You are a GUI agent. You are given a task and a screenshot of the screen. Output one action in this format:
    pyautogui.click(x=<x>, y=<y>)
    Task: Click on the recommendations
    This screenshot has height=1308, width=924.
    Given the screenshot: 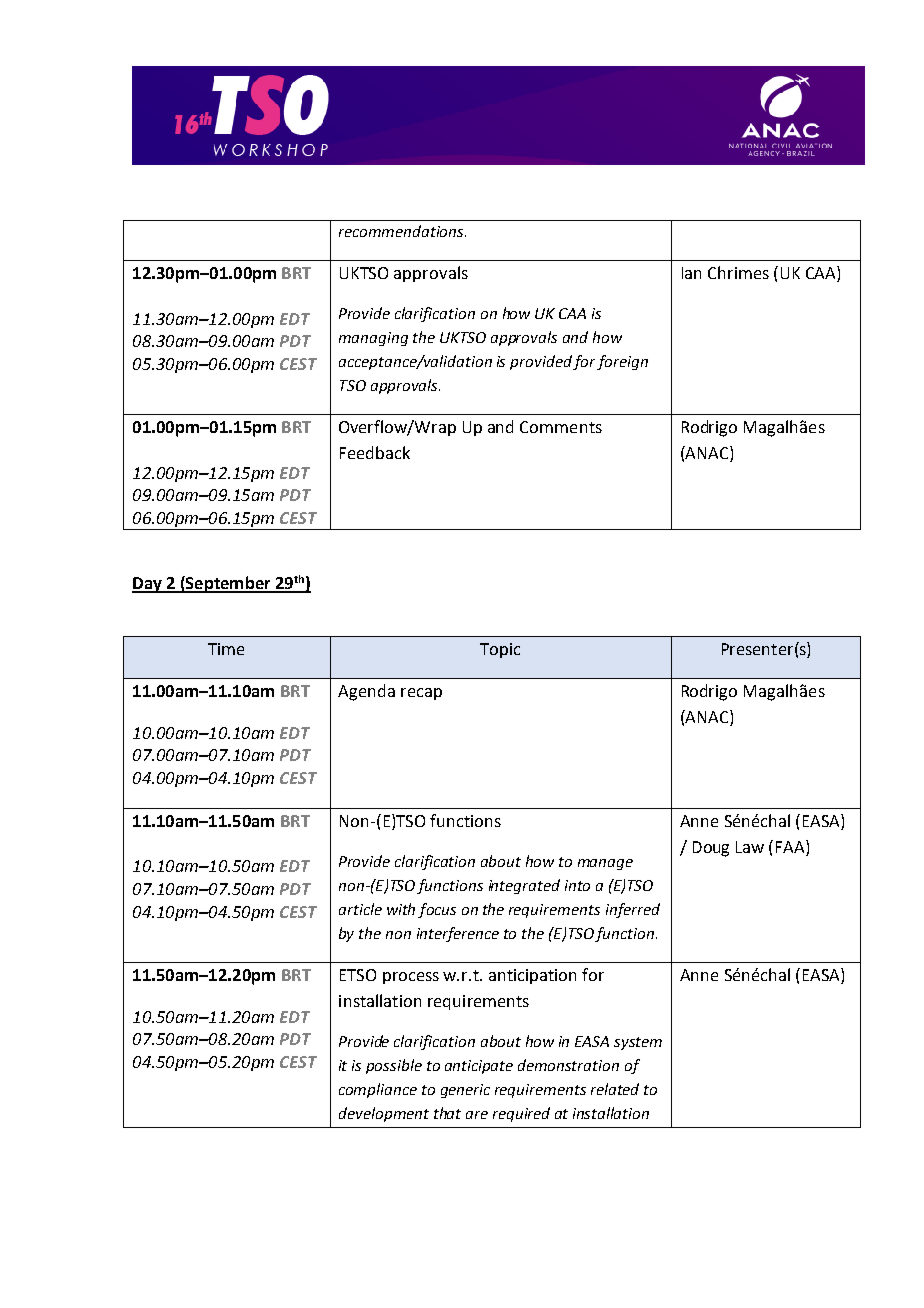 What is the action you would take?
    pyautogui.click(x=402, y=231)
